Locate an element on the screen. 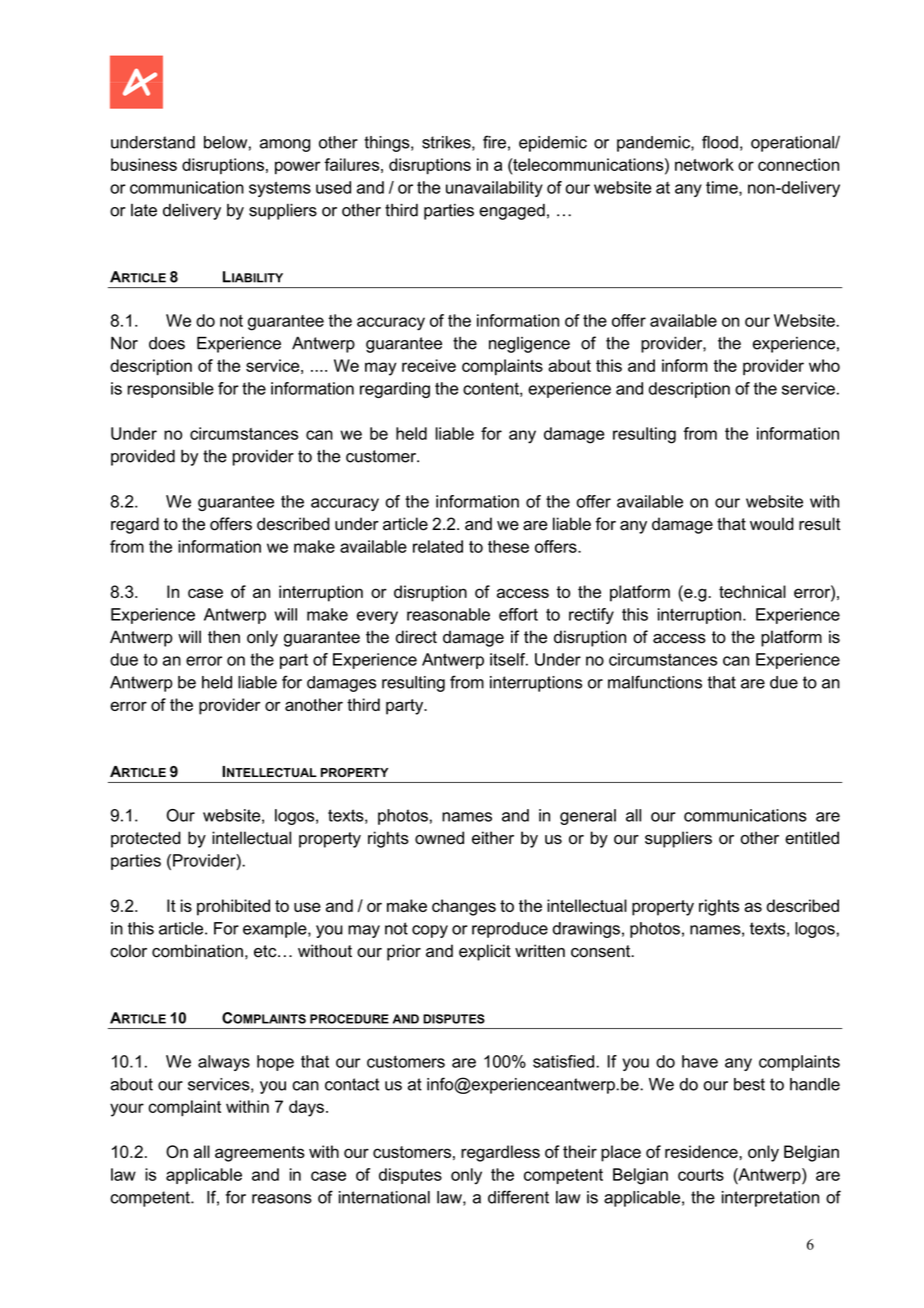 Image resolution: width=924 pixels, height=1308 pixels. courts is located at coordinates (701, 1175).
